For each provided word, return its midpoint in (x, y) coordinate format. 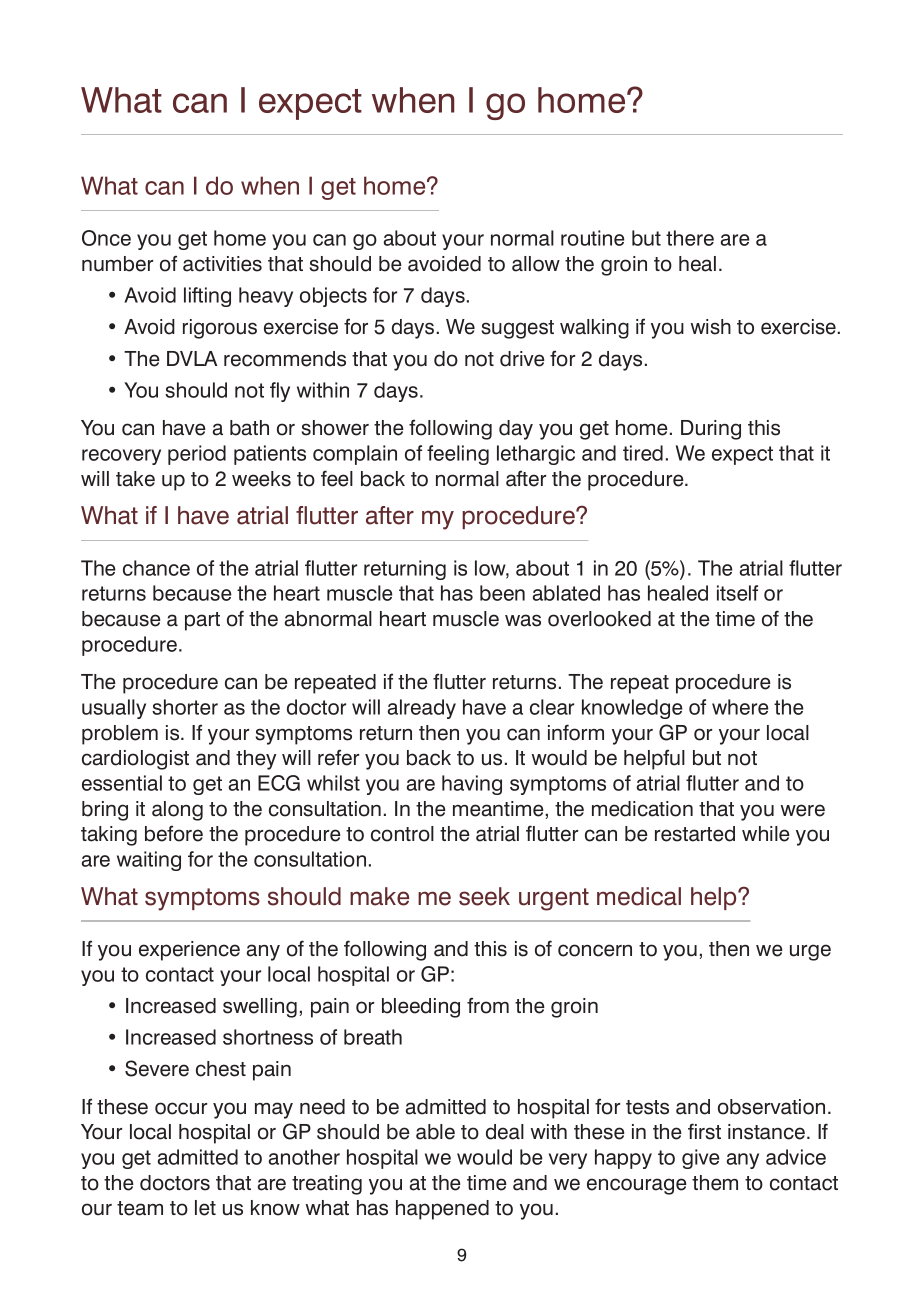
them (715, 1183)
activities (222, 264)
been (502, 593)
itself (737, 593)
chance (156, 568)
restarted (695, 834)
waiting (149, 861)
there (690, 238)
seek (484, 896)
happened (442, 1210)
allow (536, 264)
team (140, 1208)
